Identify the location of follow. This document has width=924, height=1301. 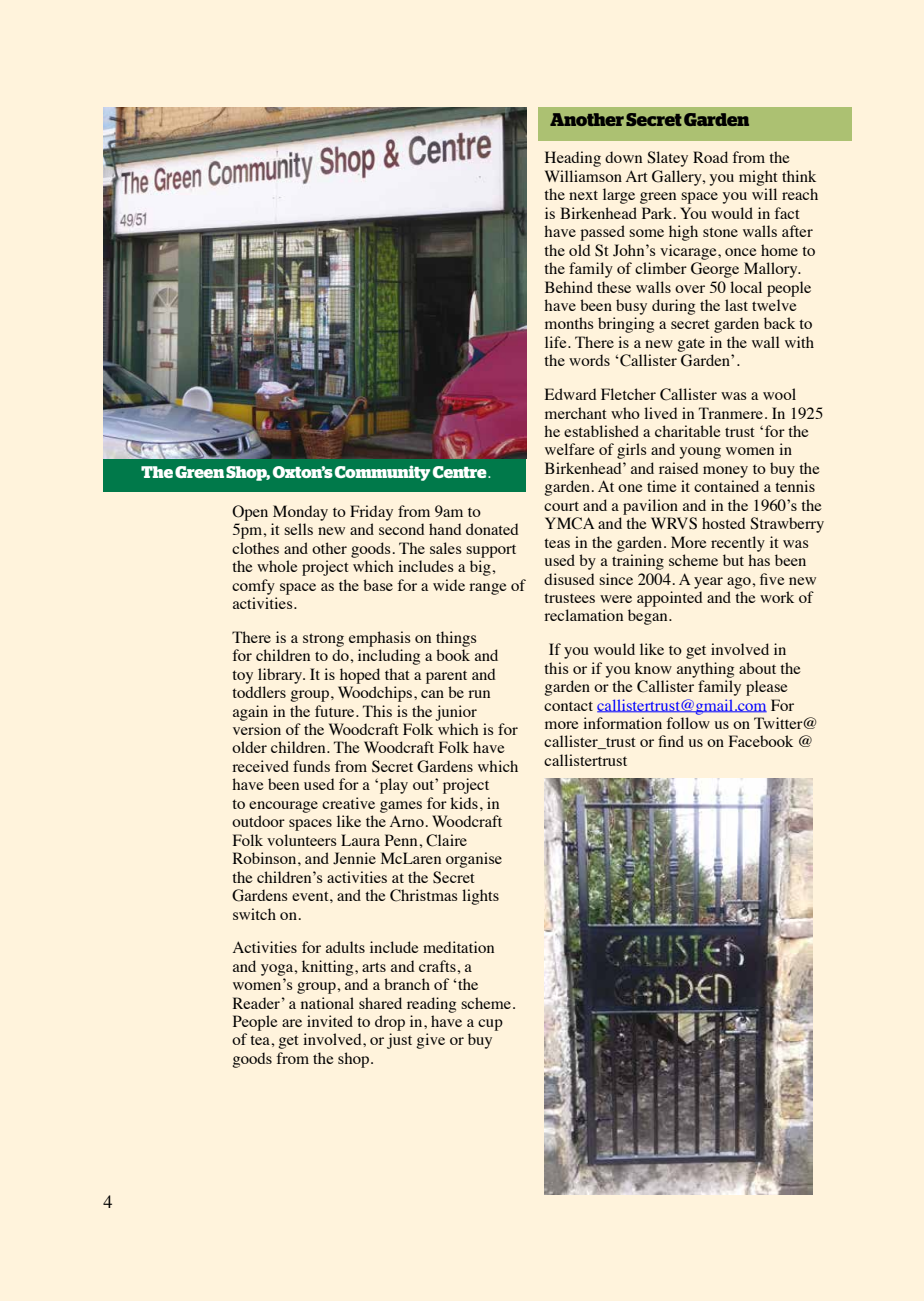
(688, 723).
